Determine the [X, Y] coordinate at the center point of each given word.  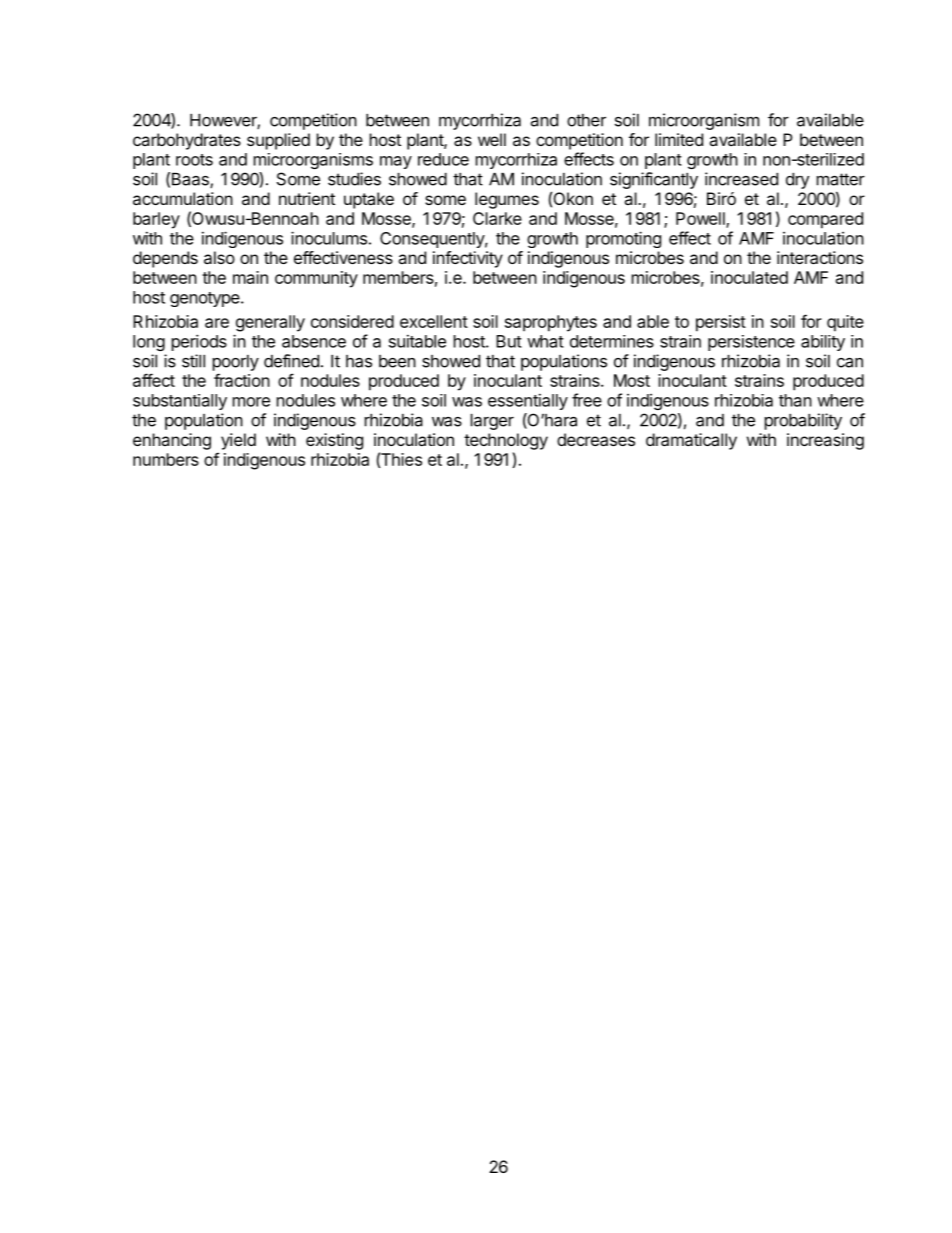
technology [506, 441]
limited [679, 139]
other [586, 120]
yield [238, 441]
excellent [434, 321]
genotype [206, 299]
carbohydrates [187, 141]
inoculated [749, 277]
